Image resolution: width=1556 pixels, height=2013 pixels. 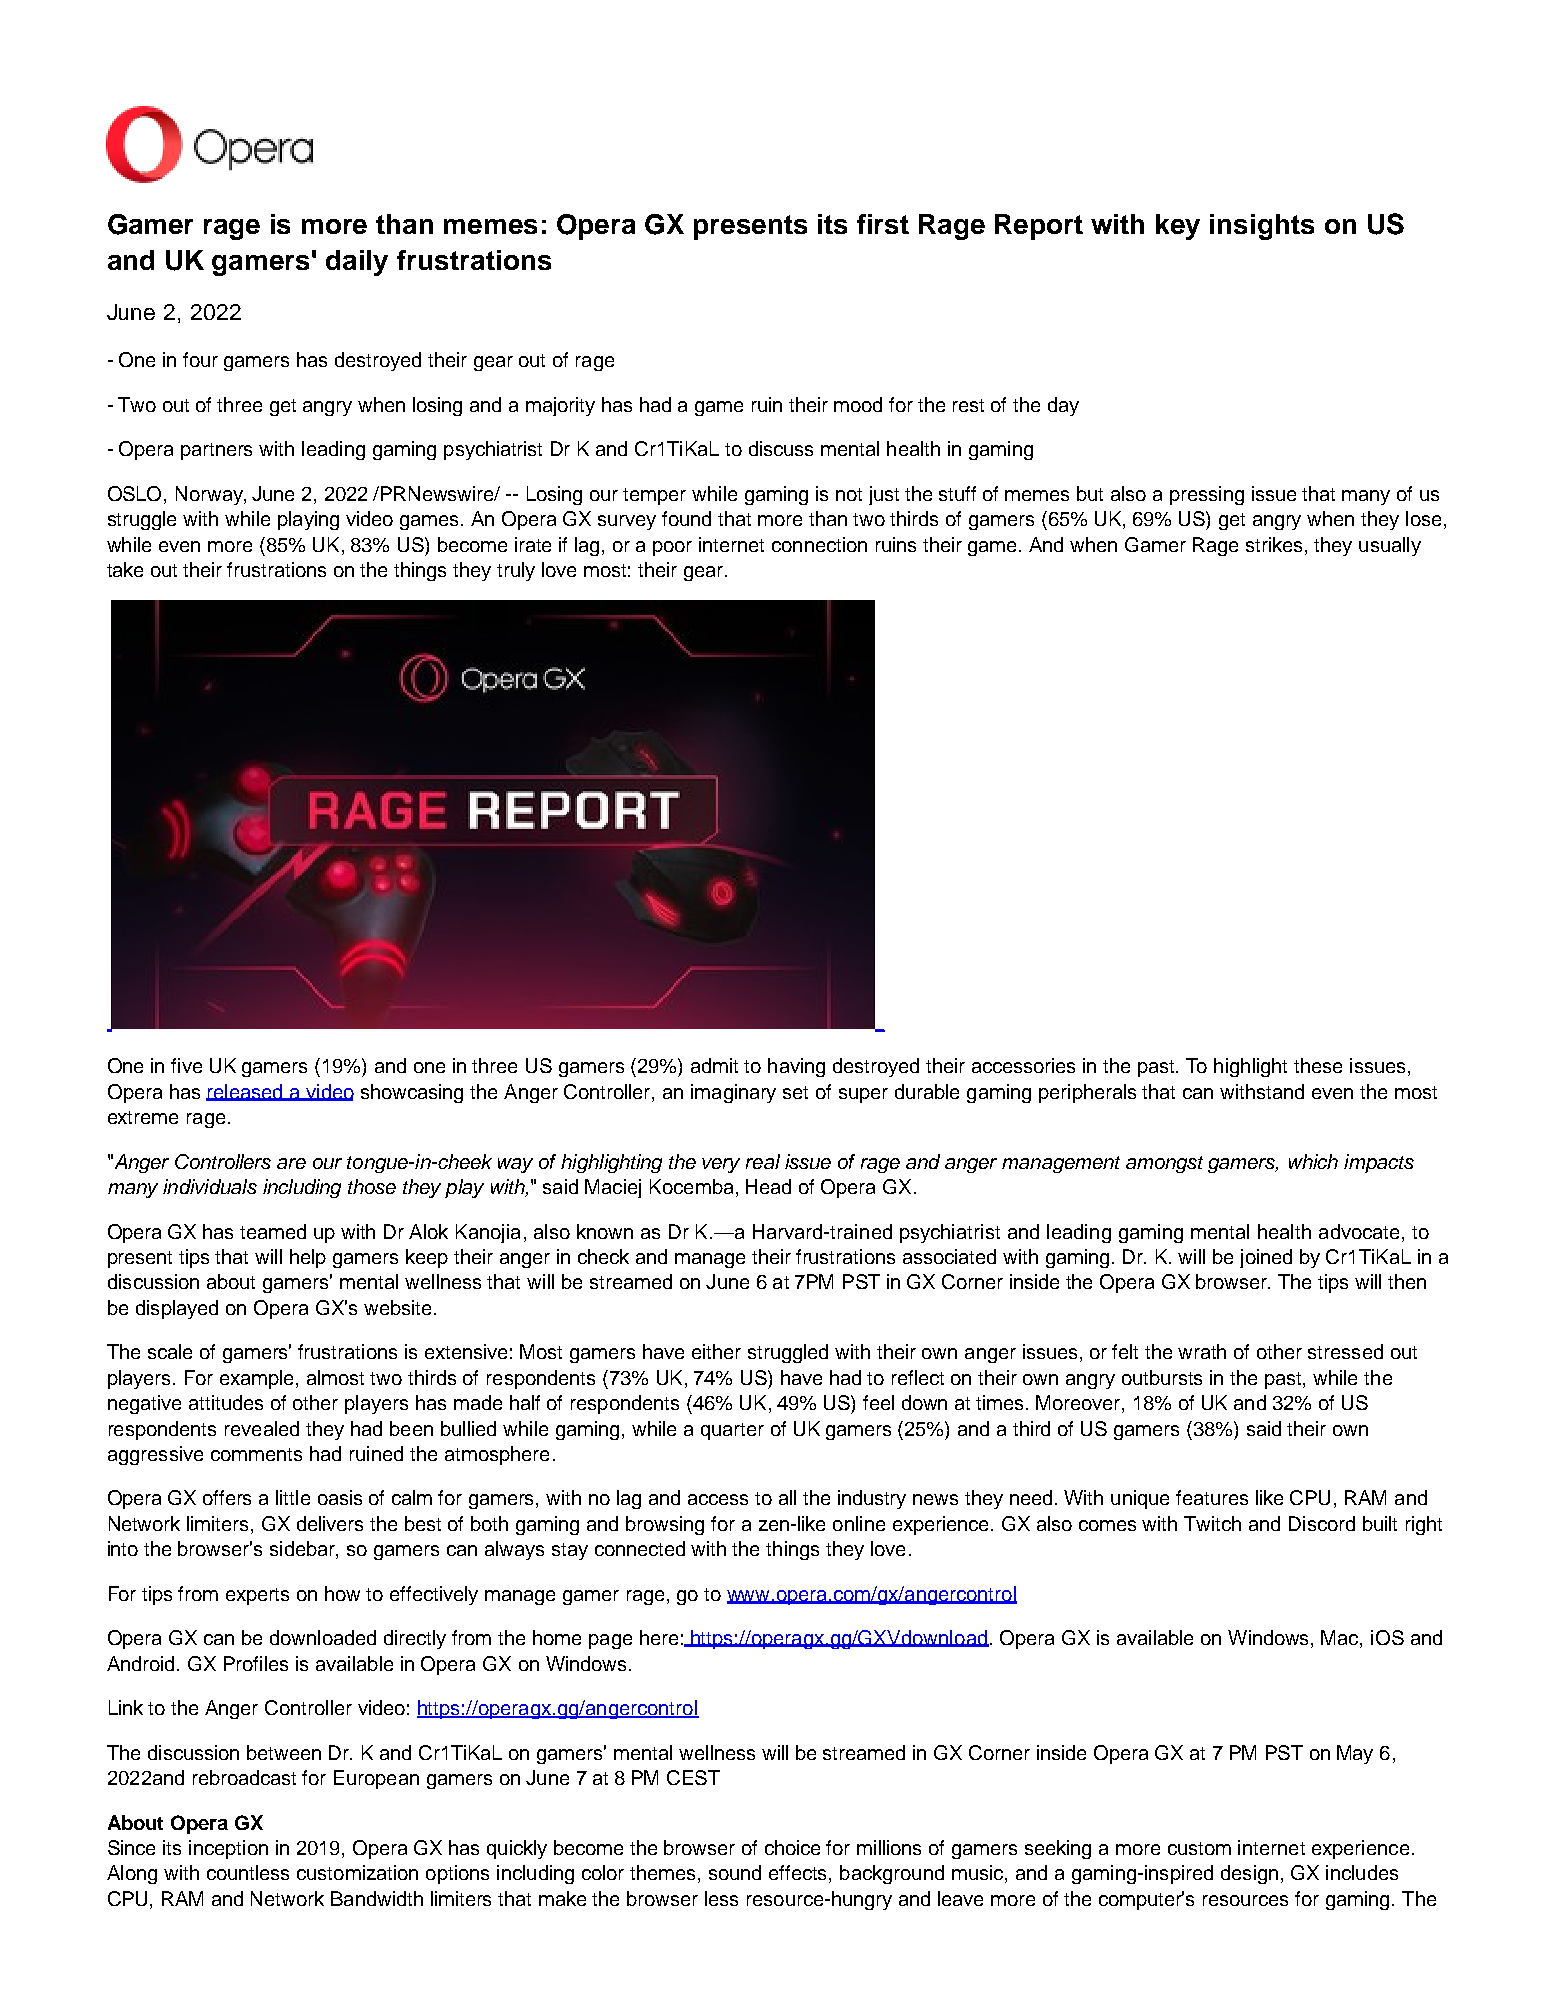 I want to click on first, so click(x=883, y=224).
